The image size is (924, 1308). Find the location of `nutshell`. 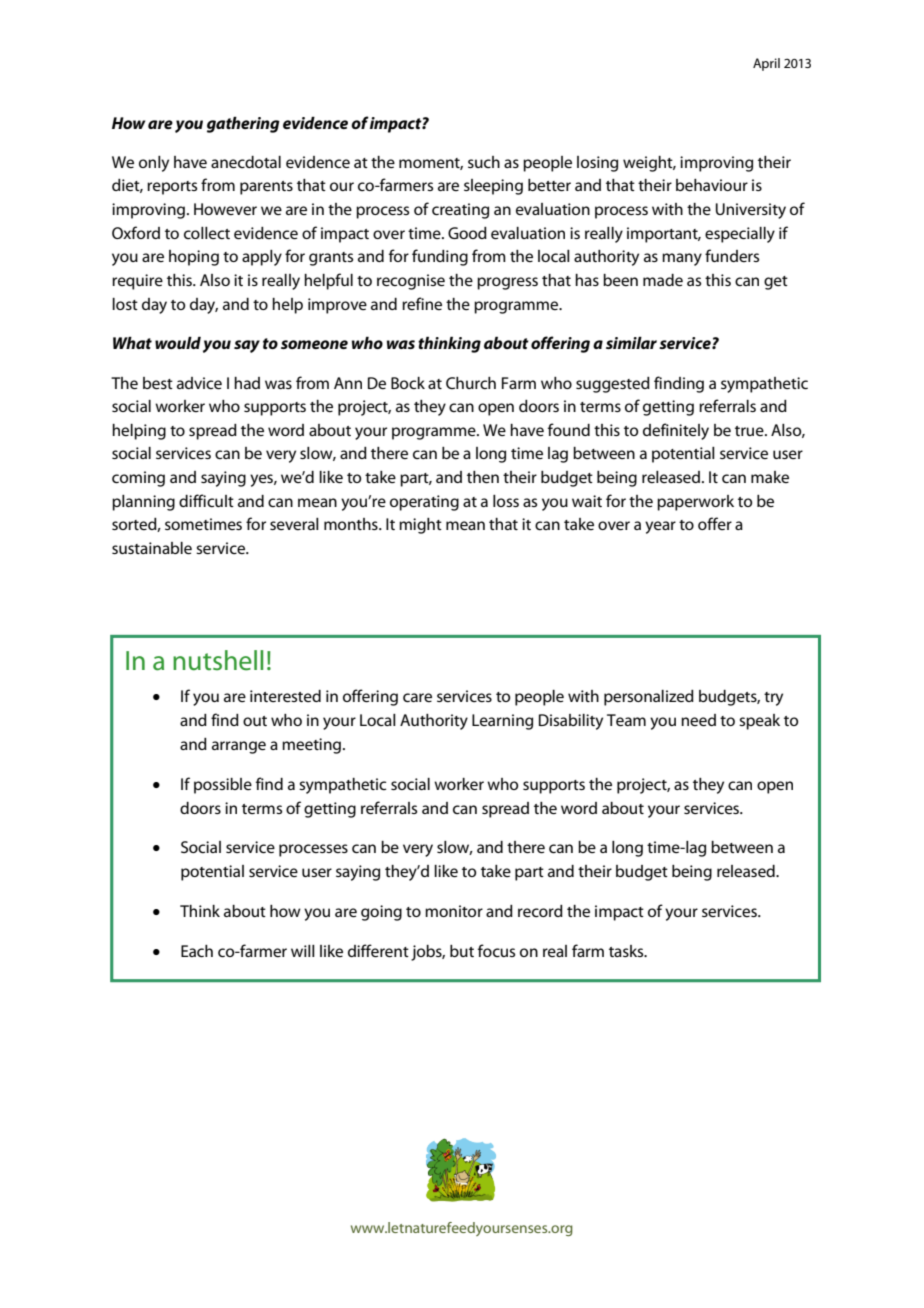

nutshell is located at coordinates (218, 660).
